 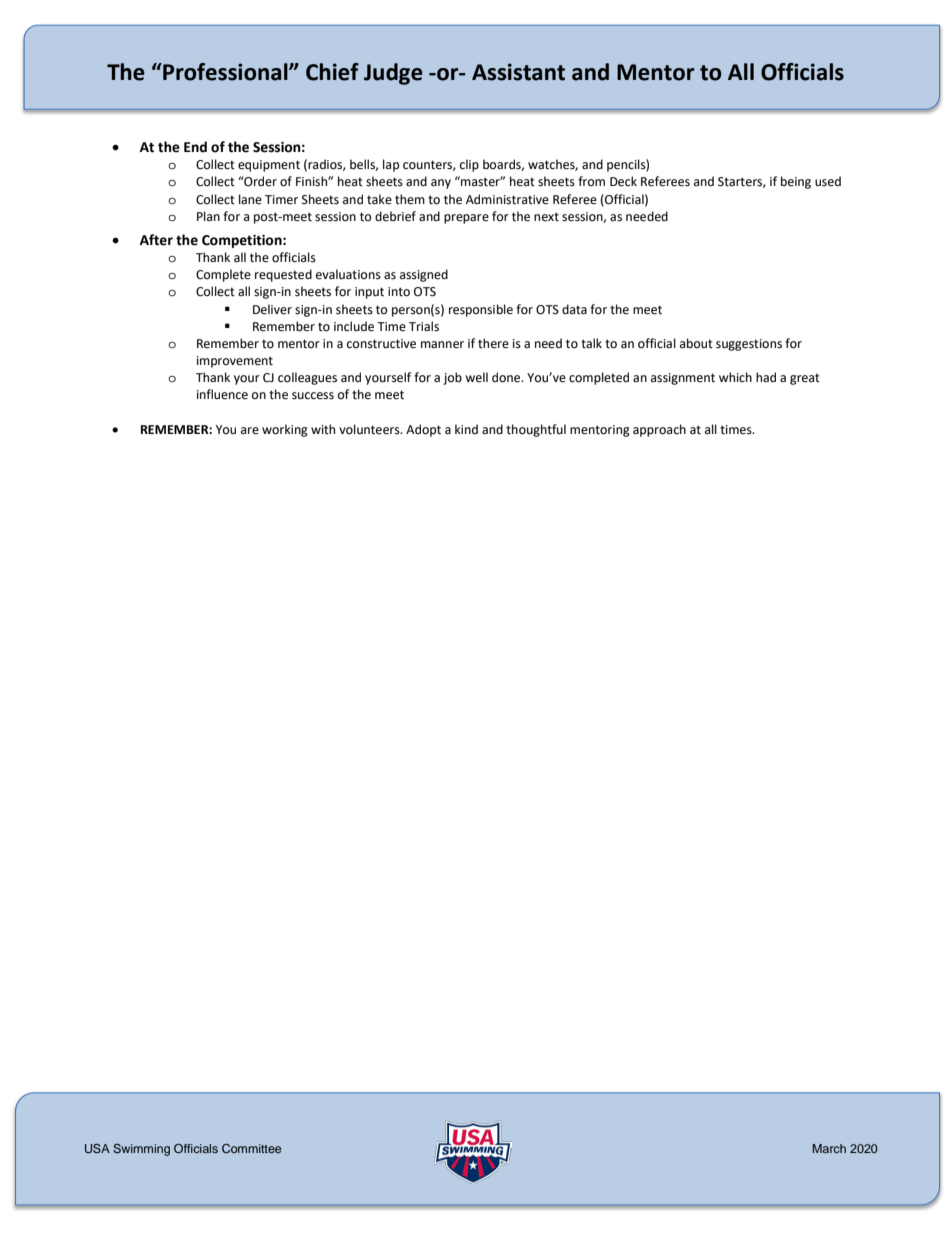 What do you see at coordinates (829, 1148) in the screenshot?
I see `March` at bounding box center [829, 1148].
